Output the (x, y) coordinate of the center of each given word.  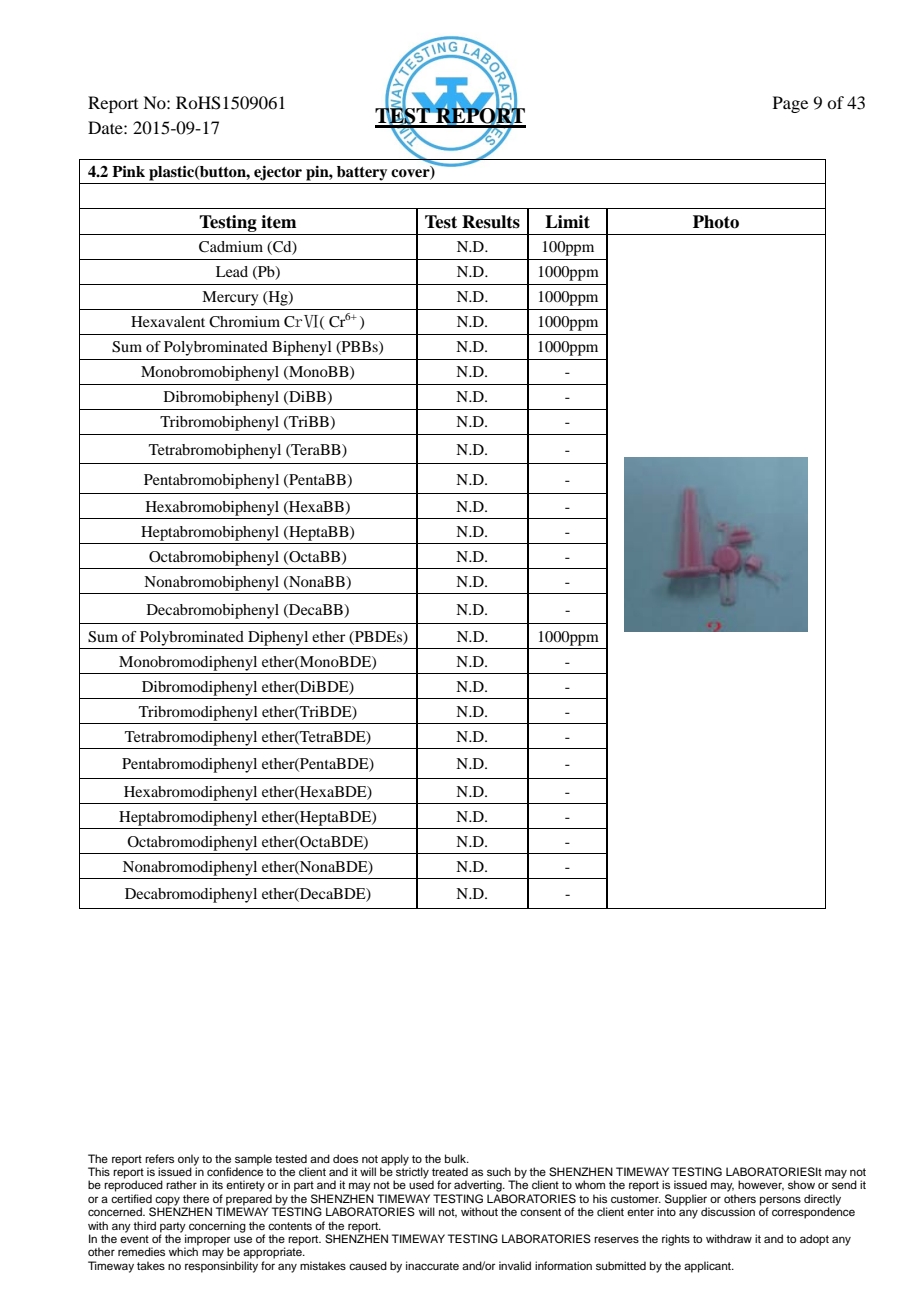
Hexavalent (168, 321)
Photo (716, 222)
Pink (128, 171)
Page (790, 104)
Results (491, 222)
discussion (728, 1211)
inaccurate (432, 1265)
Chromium (244, 322)
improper (207, 1241)
